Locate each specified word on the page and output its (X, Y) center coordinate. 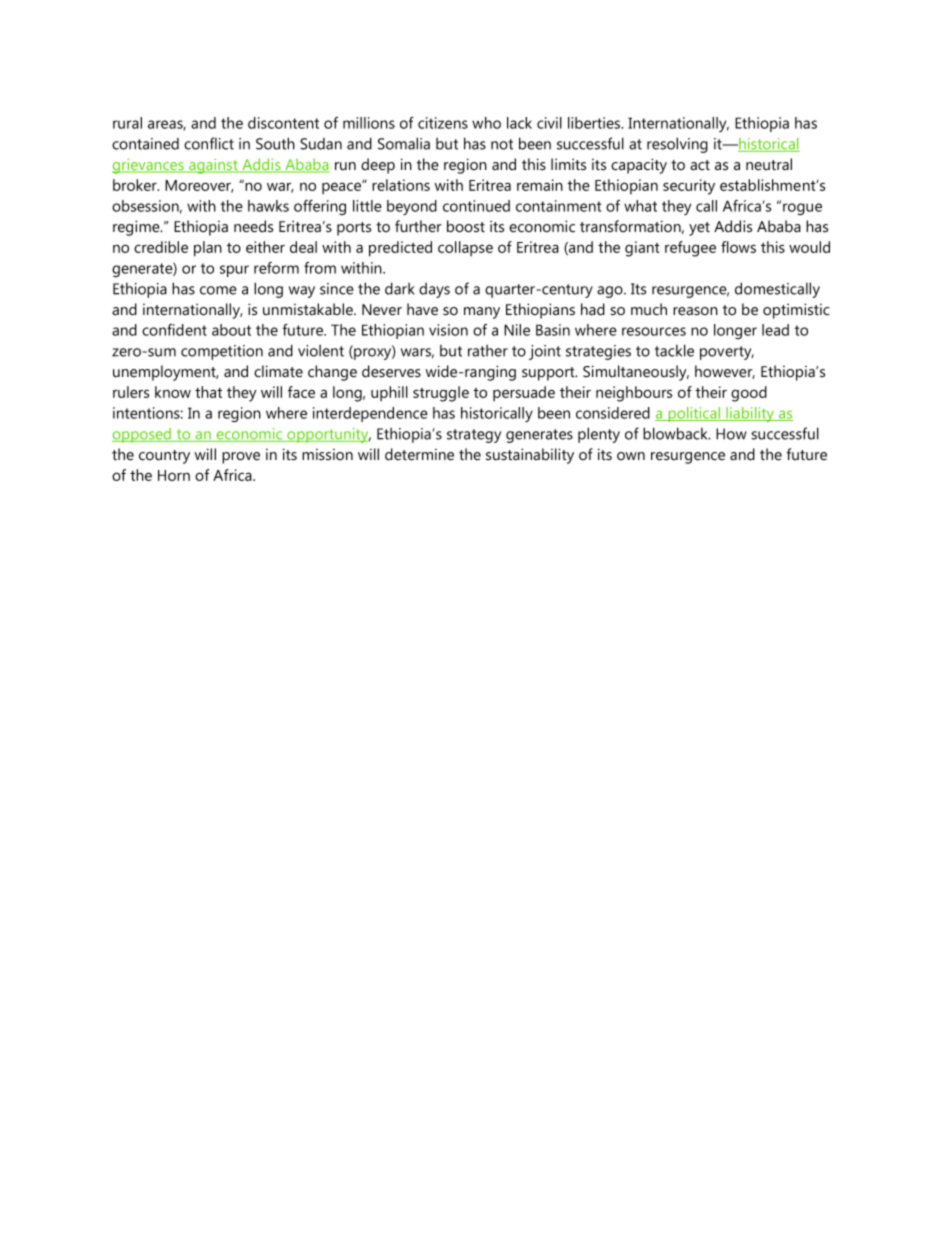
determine (419, 454)
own (631, 456)
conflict (209, 143)
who (486, 123)
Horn (174, 475)
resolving (677, 145)
